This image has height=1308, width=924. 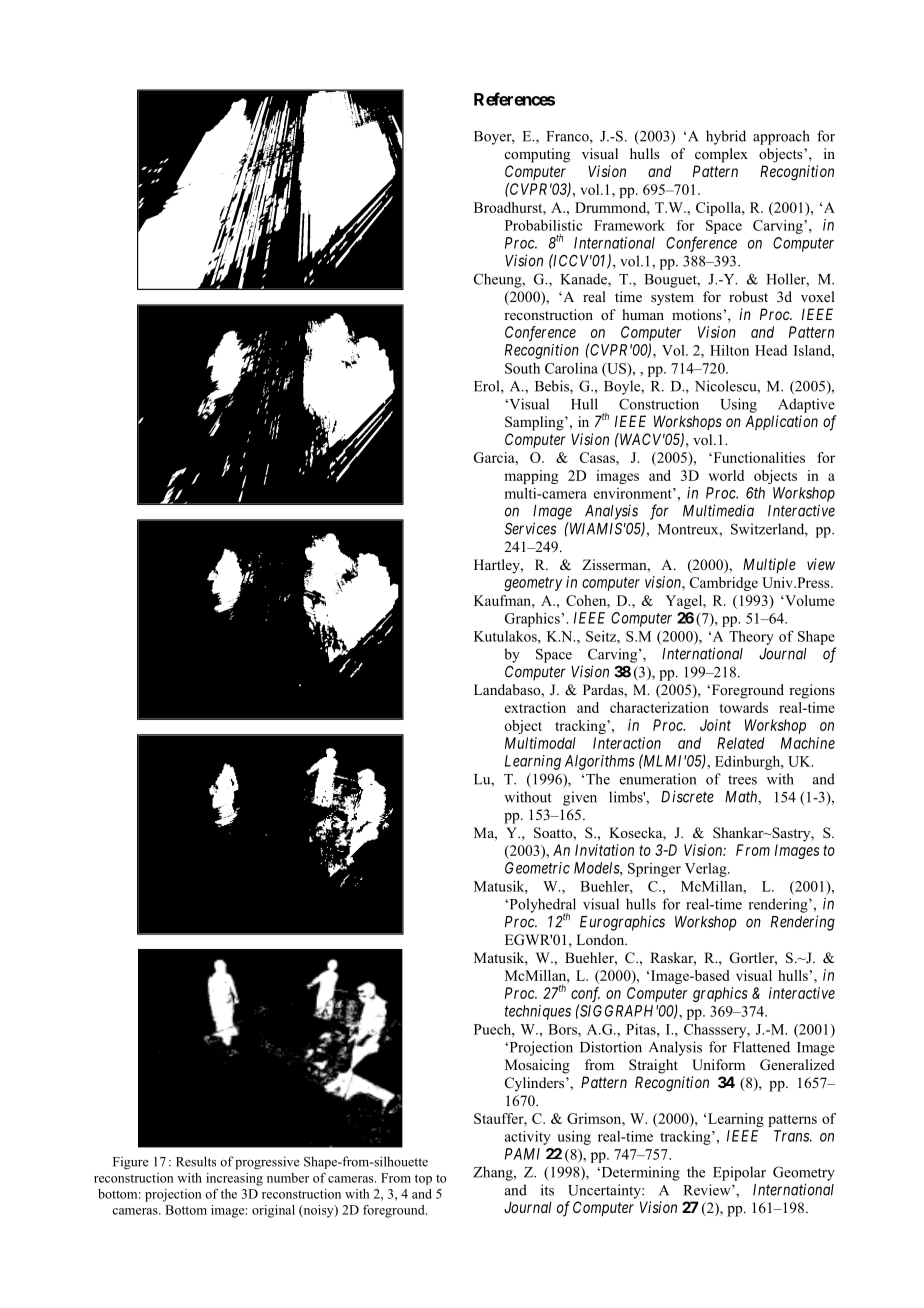 I want to click on computing, so click(x=537, y=155).
